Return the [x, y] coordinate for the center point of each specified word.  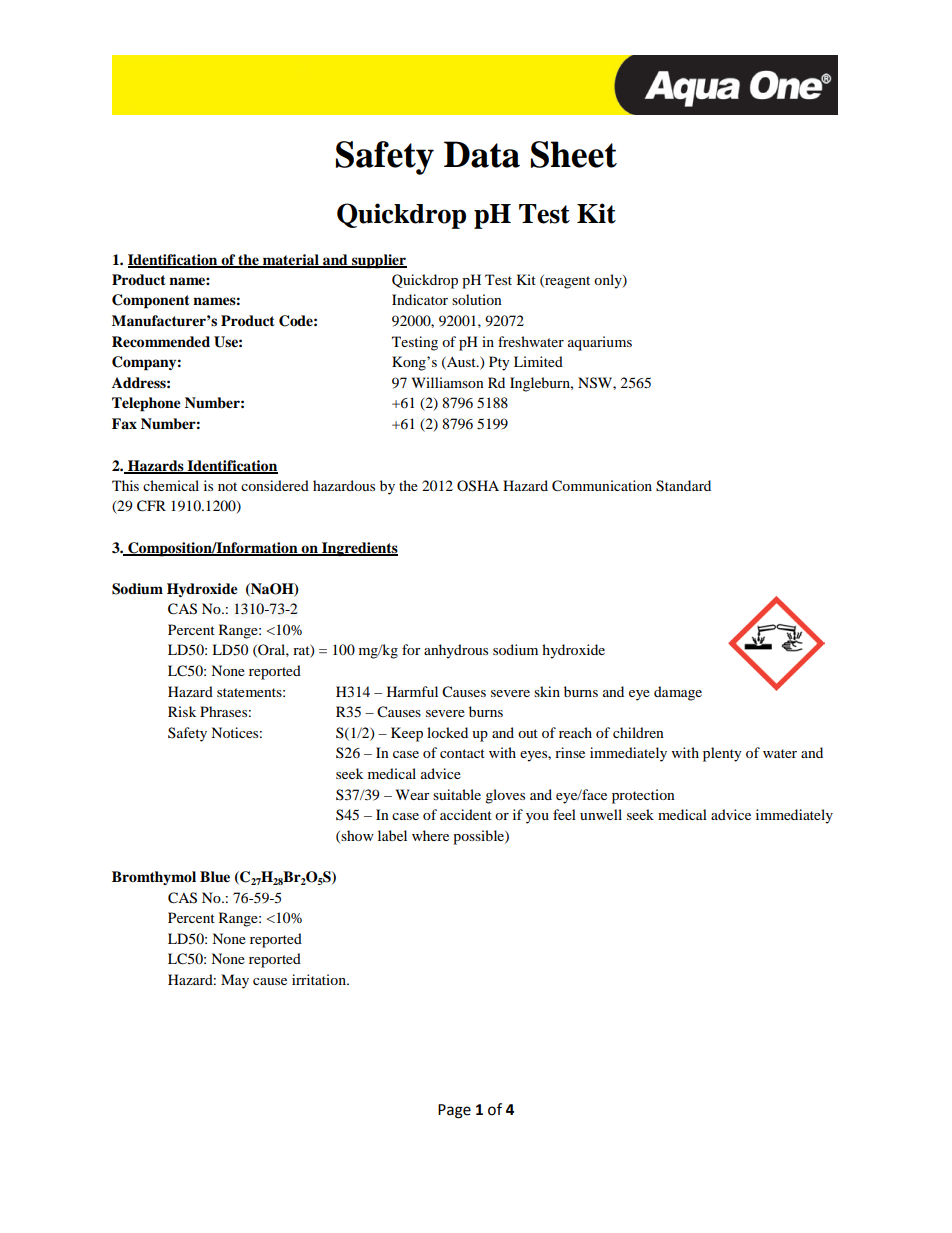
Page [454, 1111]
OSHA [478, 486]
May [235, 981]
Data [482, 154]
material [291, 260]
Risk [182, 711]
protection [643, 796]
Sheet [574, 154]
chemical [171, 485]
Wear [413, 794]
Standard [683, 486]
